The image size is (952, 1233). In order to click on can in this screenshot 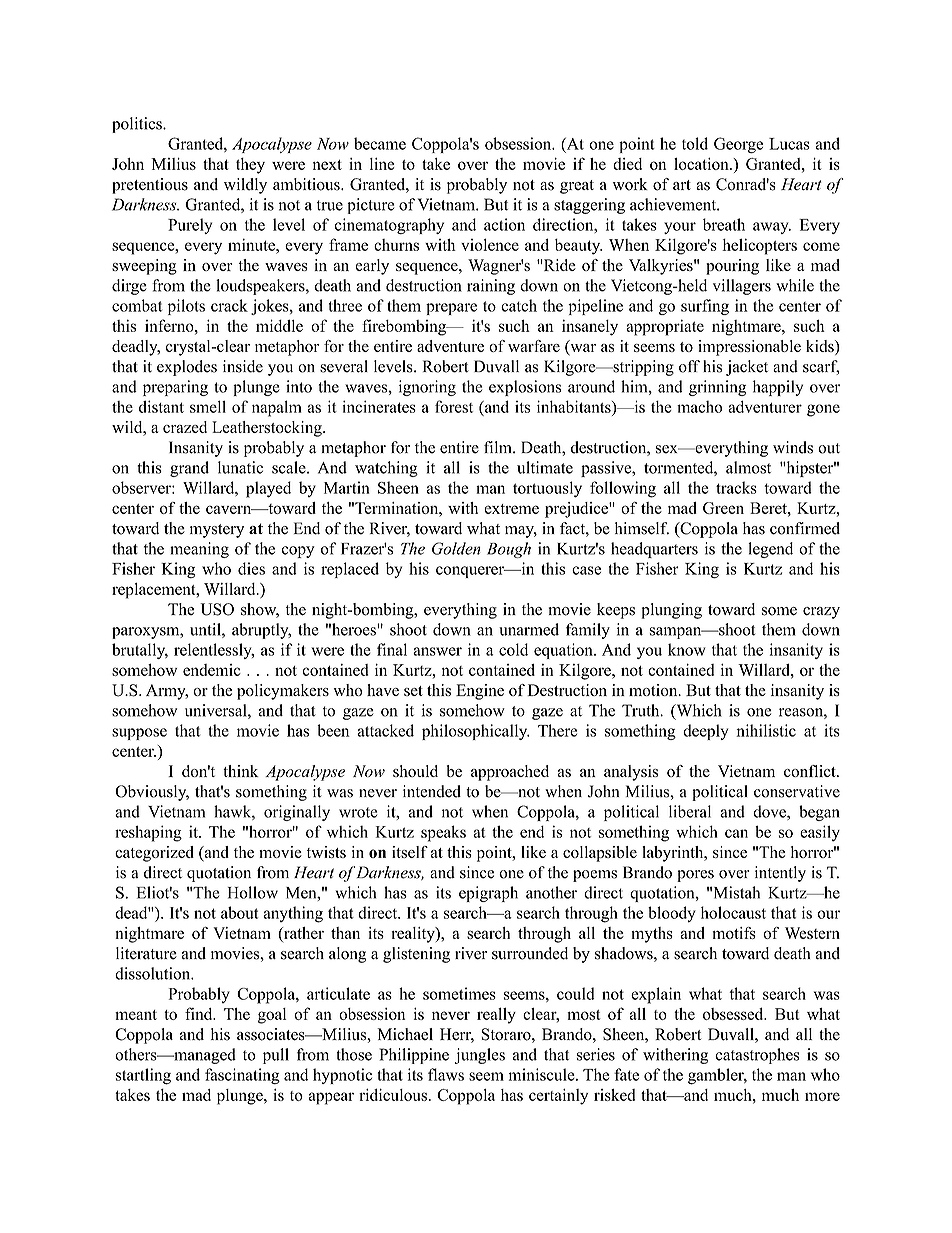, I will do `click(736, 833)`.
